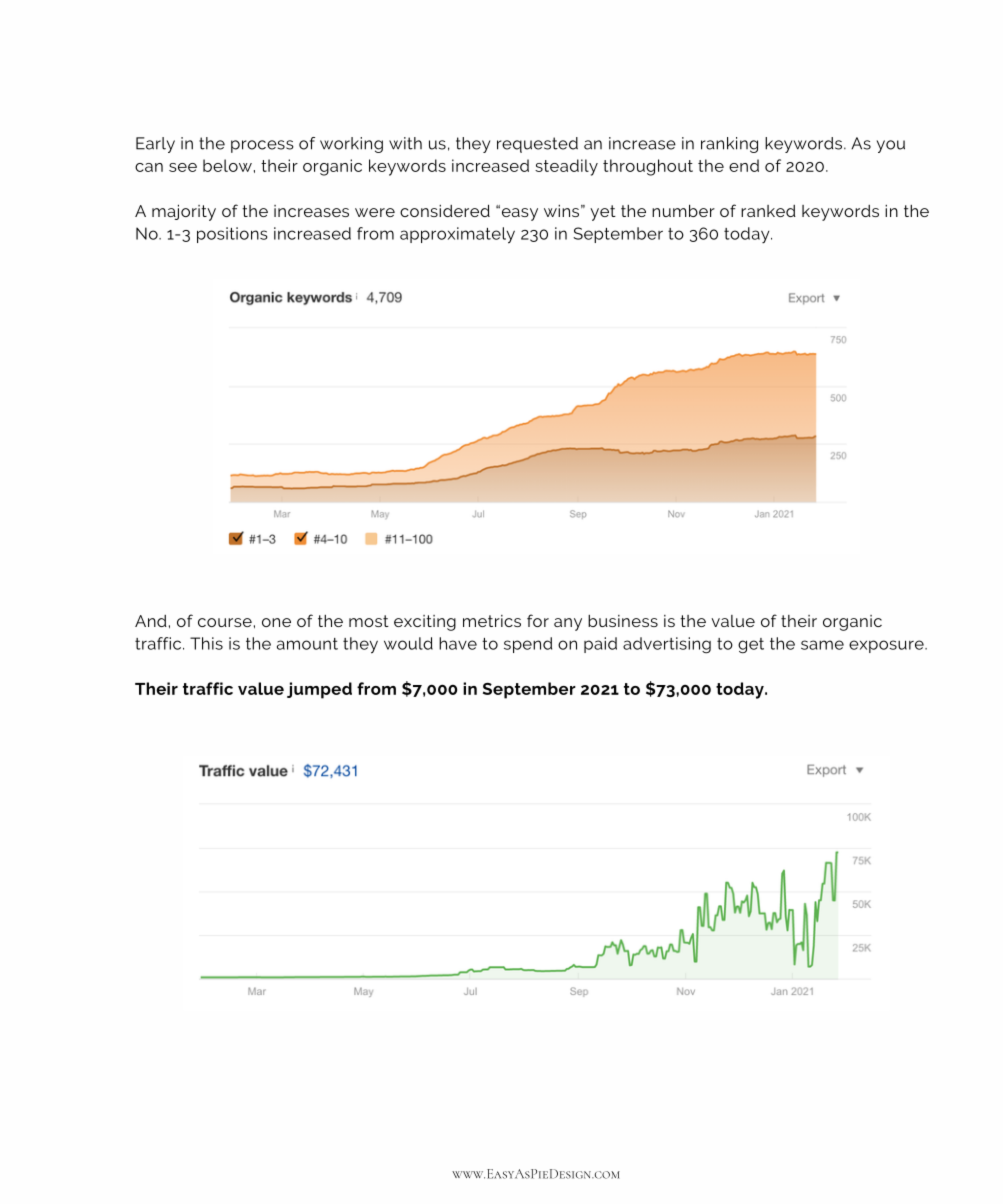  I want to click on ranked, so click(768, 211).
